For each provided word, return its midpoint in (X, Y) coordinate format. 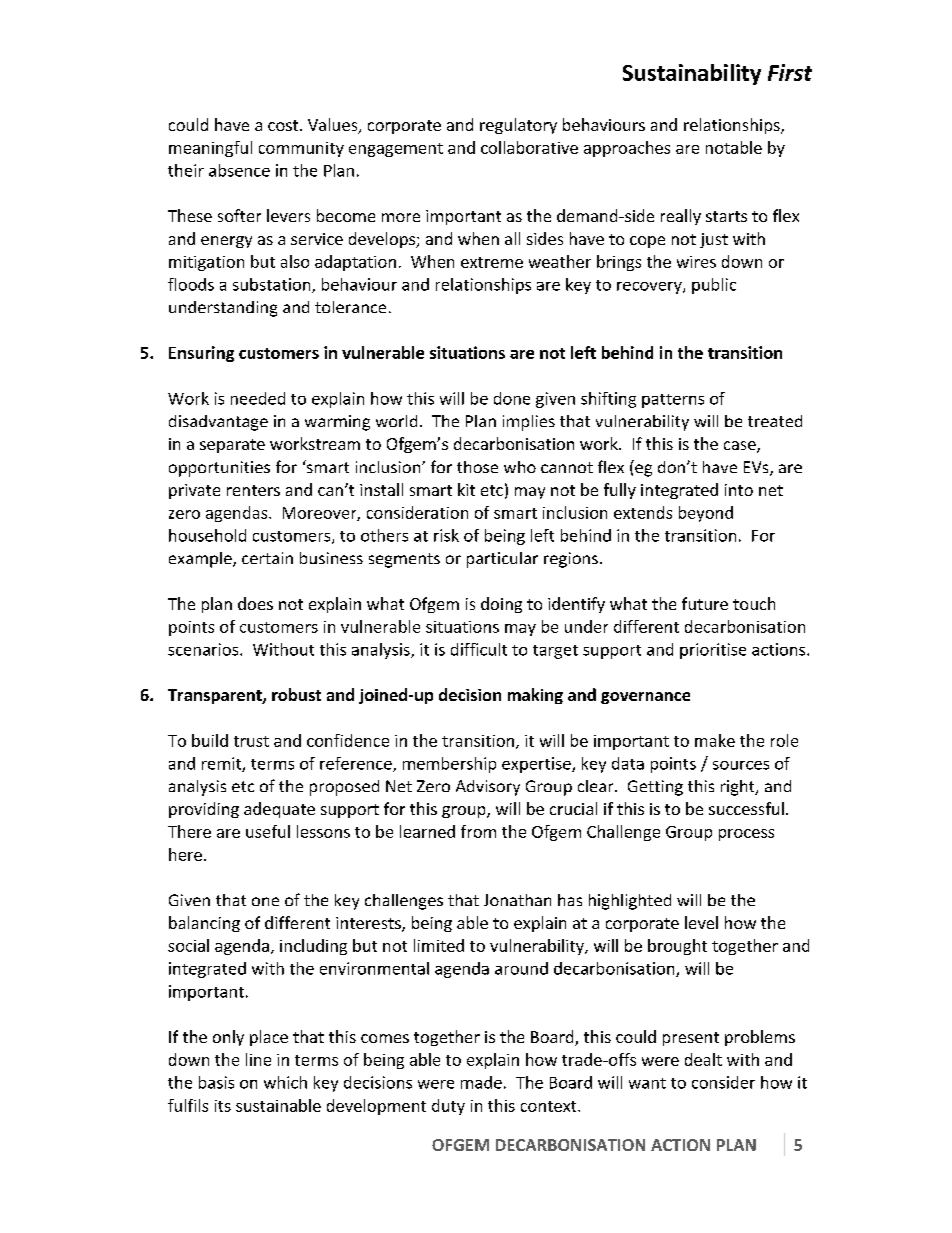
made (481, 1082)
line (258, 1059)
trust (251, 741)
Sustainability (692, 74)
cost (284, 125)
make (715, 740)
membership (449, 765)
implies (529, 423)
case (741, 447)
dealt (703, 1059)
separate (232, 446)
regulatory (518, 126)
